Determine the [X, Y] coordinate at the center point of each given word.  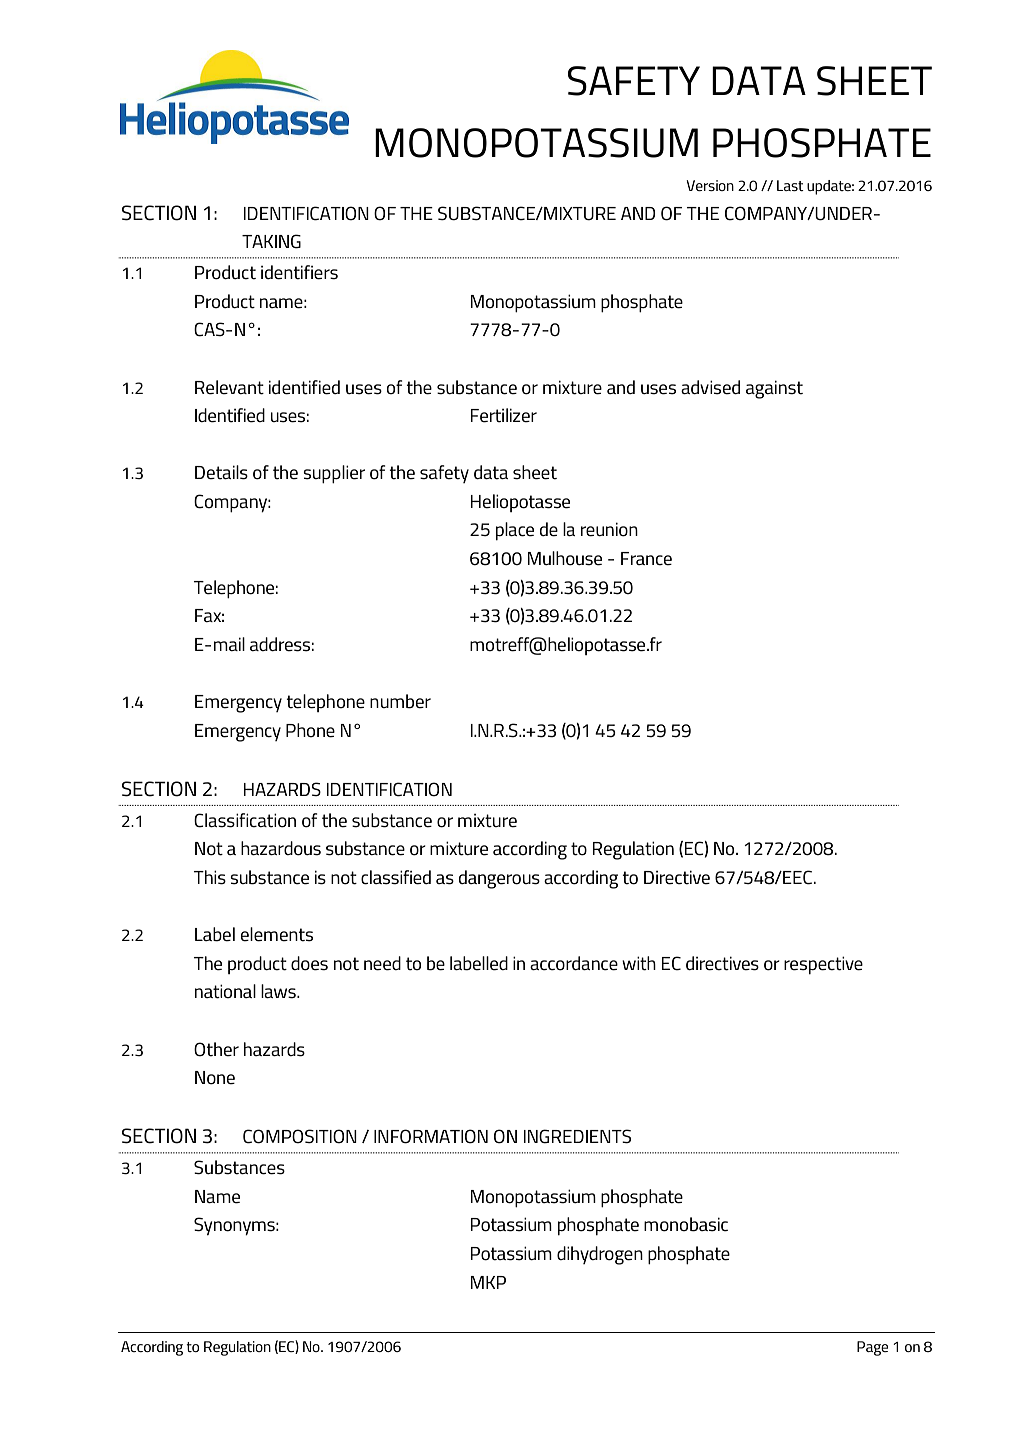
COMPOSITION [300, 1136]
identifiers [299, 272]
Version [710, 185]
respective [823, 965]
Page [872, 1348]
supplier [334, 474]
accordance [574, 963]
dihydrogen [600, 1255]
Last [790, 185]
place [515, 531]
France [646, 559]
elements [277, 934]
